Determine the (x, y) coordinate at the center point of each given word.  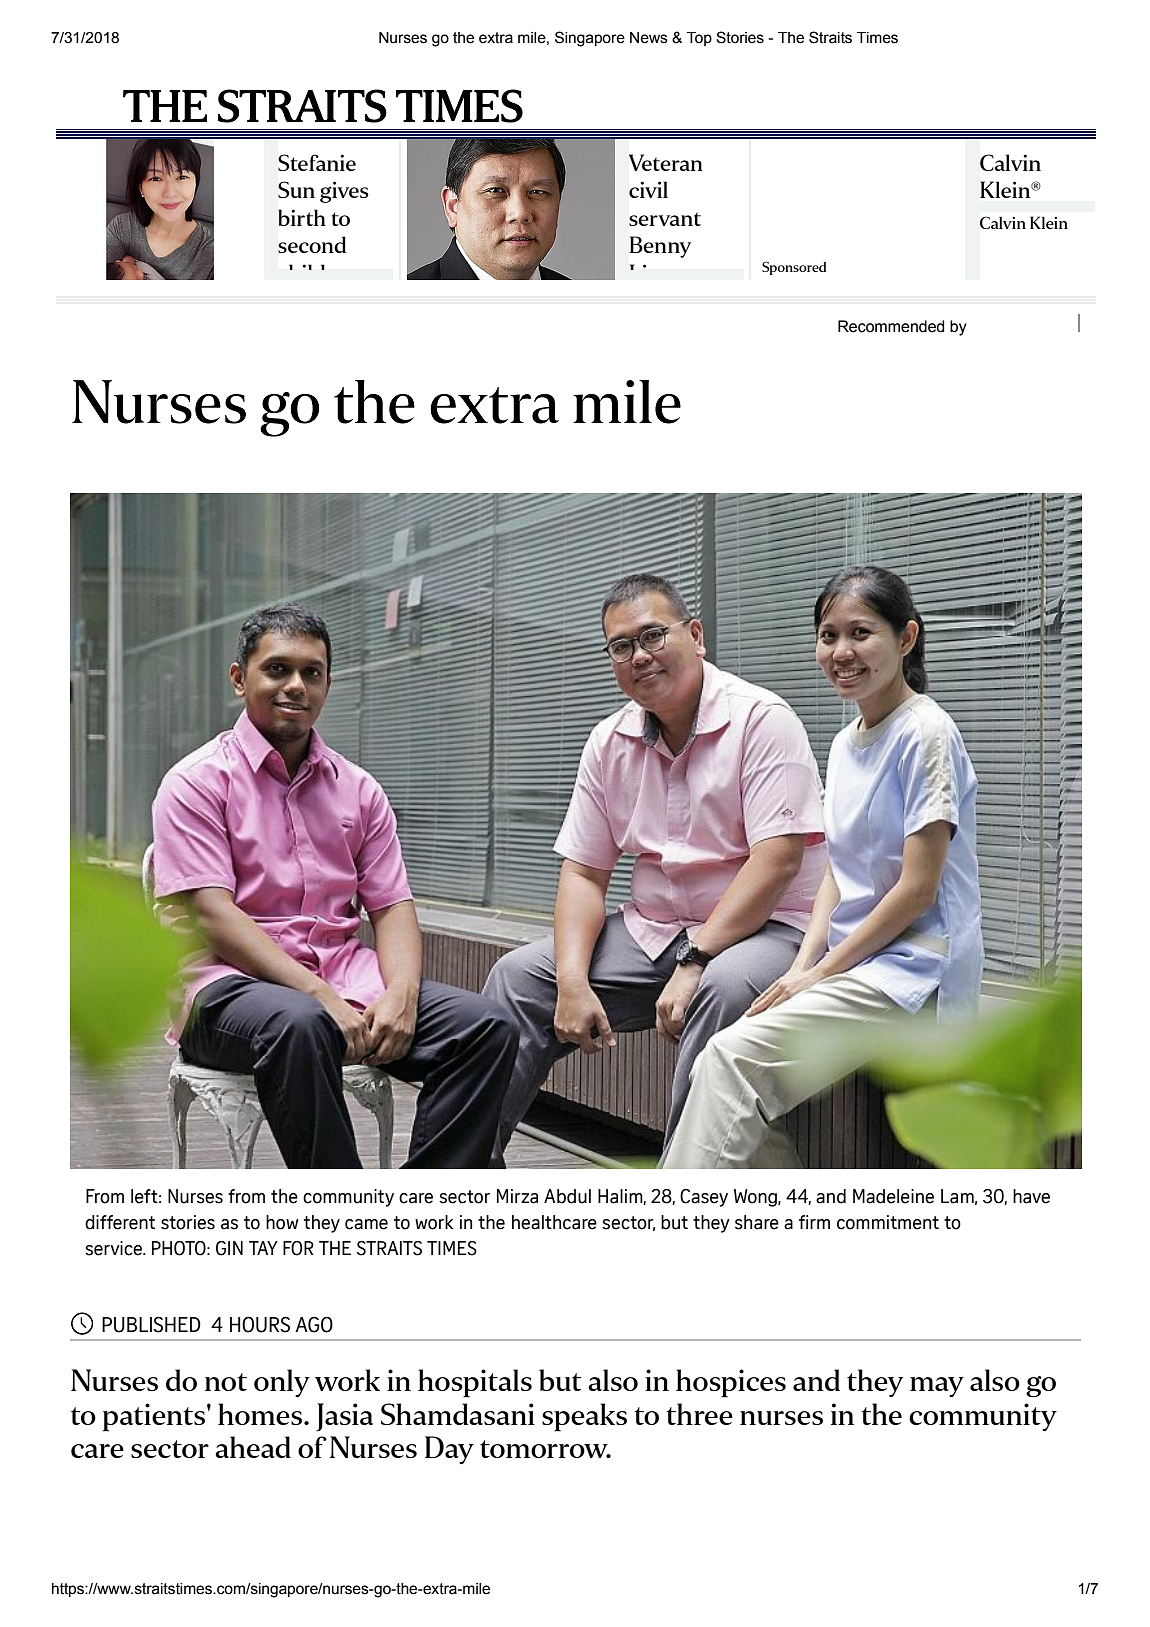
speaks (584, 1417)
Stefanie (317, 162)
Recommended (891, 326)
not (226, 1382)
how (282, 1222)
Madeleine (893, 1196)
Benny (660, 247)
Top (699, 39)
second (312, 244)
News (649, 38)
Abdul (567, 1196)
